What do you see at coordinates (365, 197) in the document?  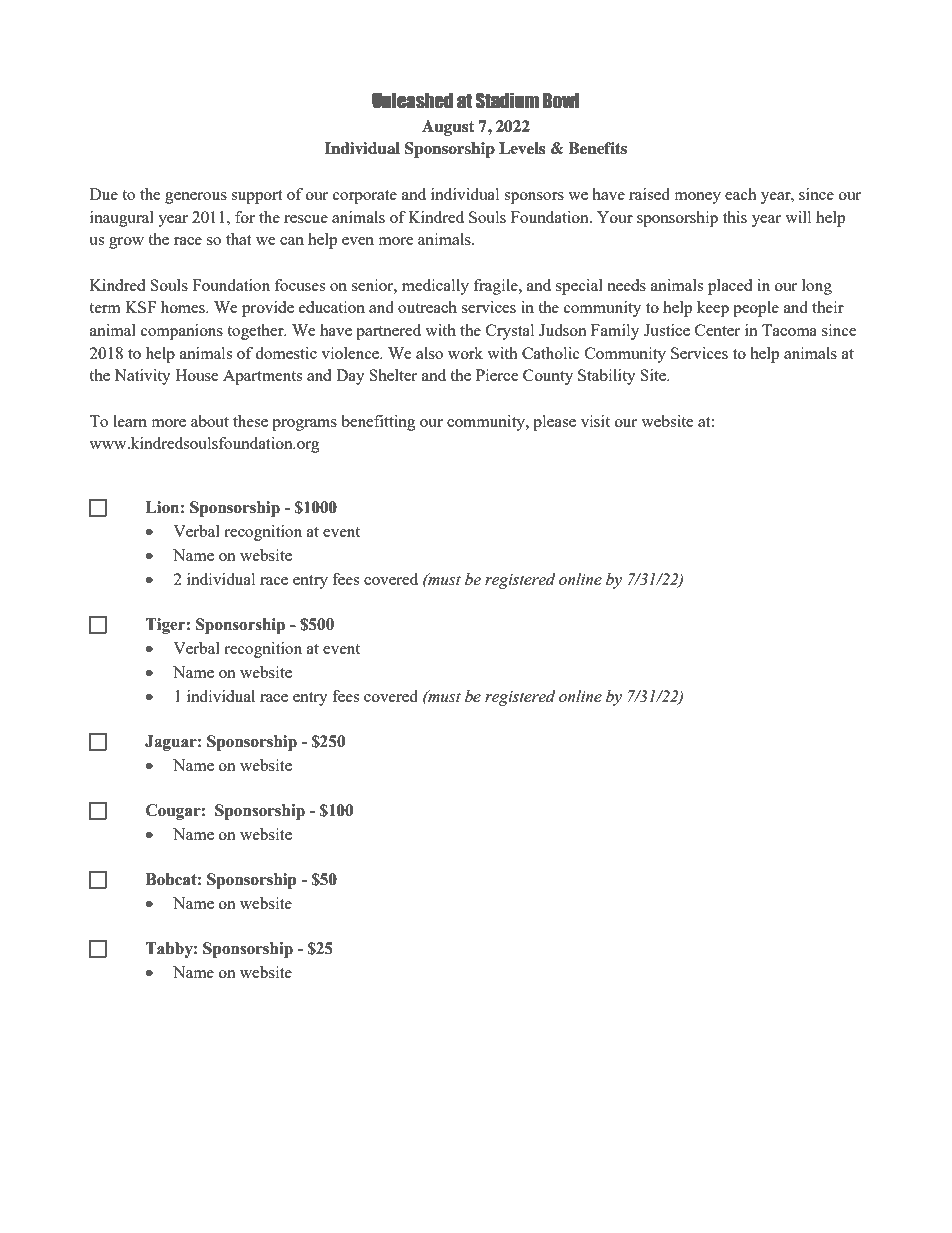 I see `corporate` at bounding box center [365, 197].
